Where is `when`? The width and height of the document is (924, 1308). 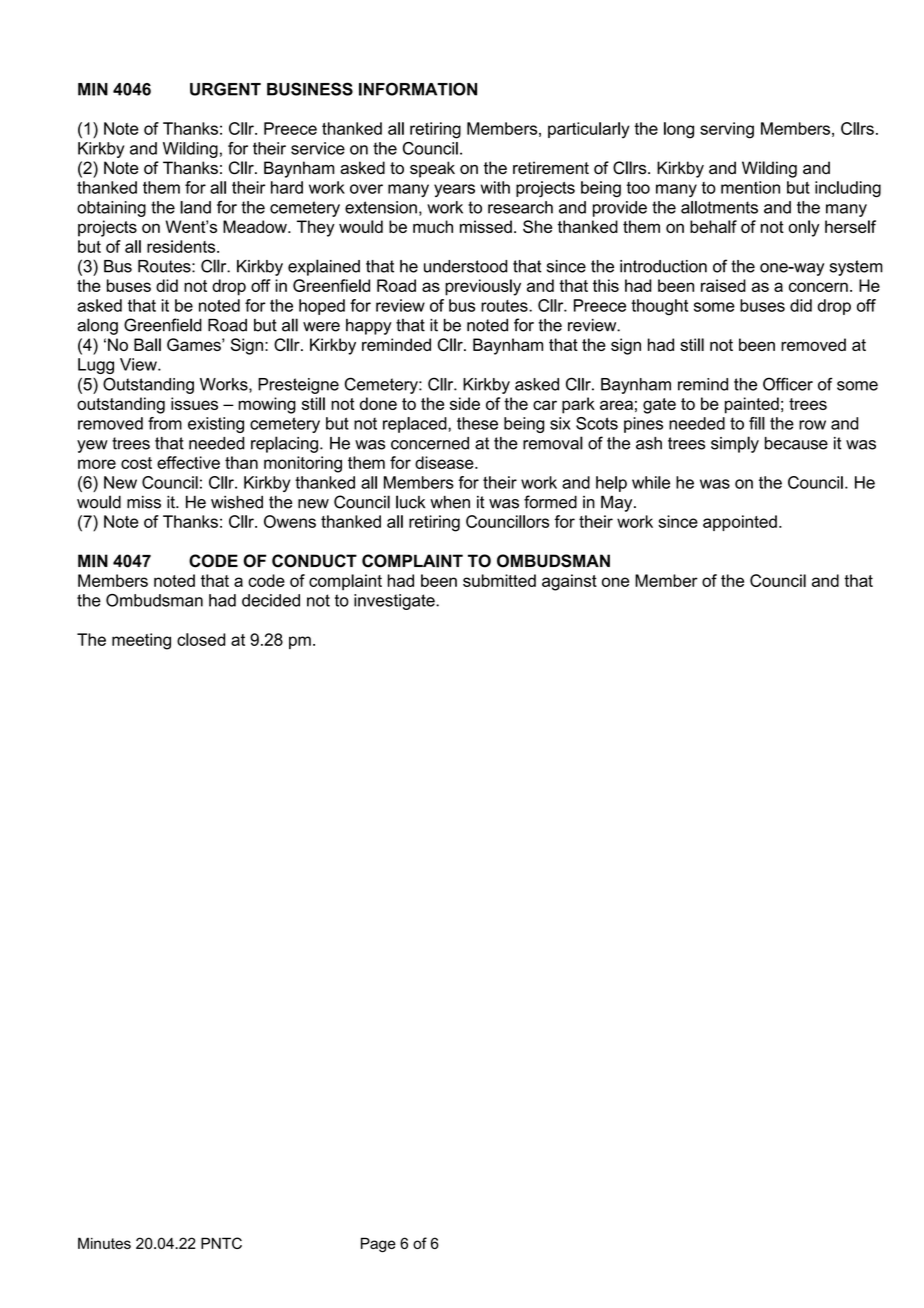
when is located at coordinates (450, 502).
